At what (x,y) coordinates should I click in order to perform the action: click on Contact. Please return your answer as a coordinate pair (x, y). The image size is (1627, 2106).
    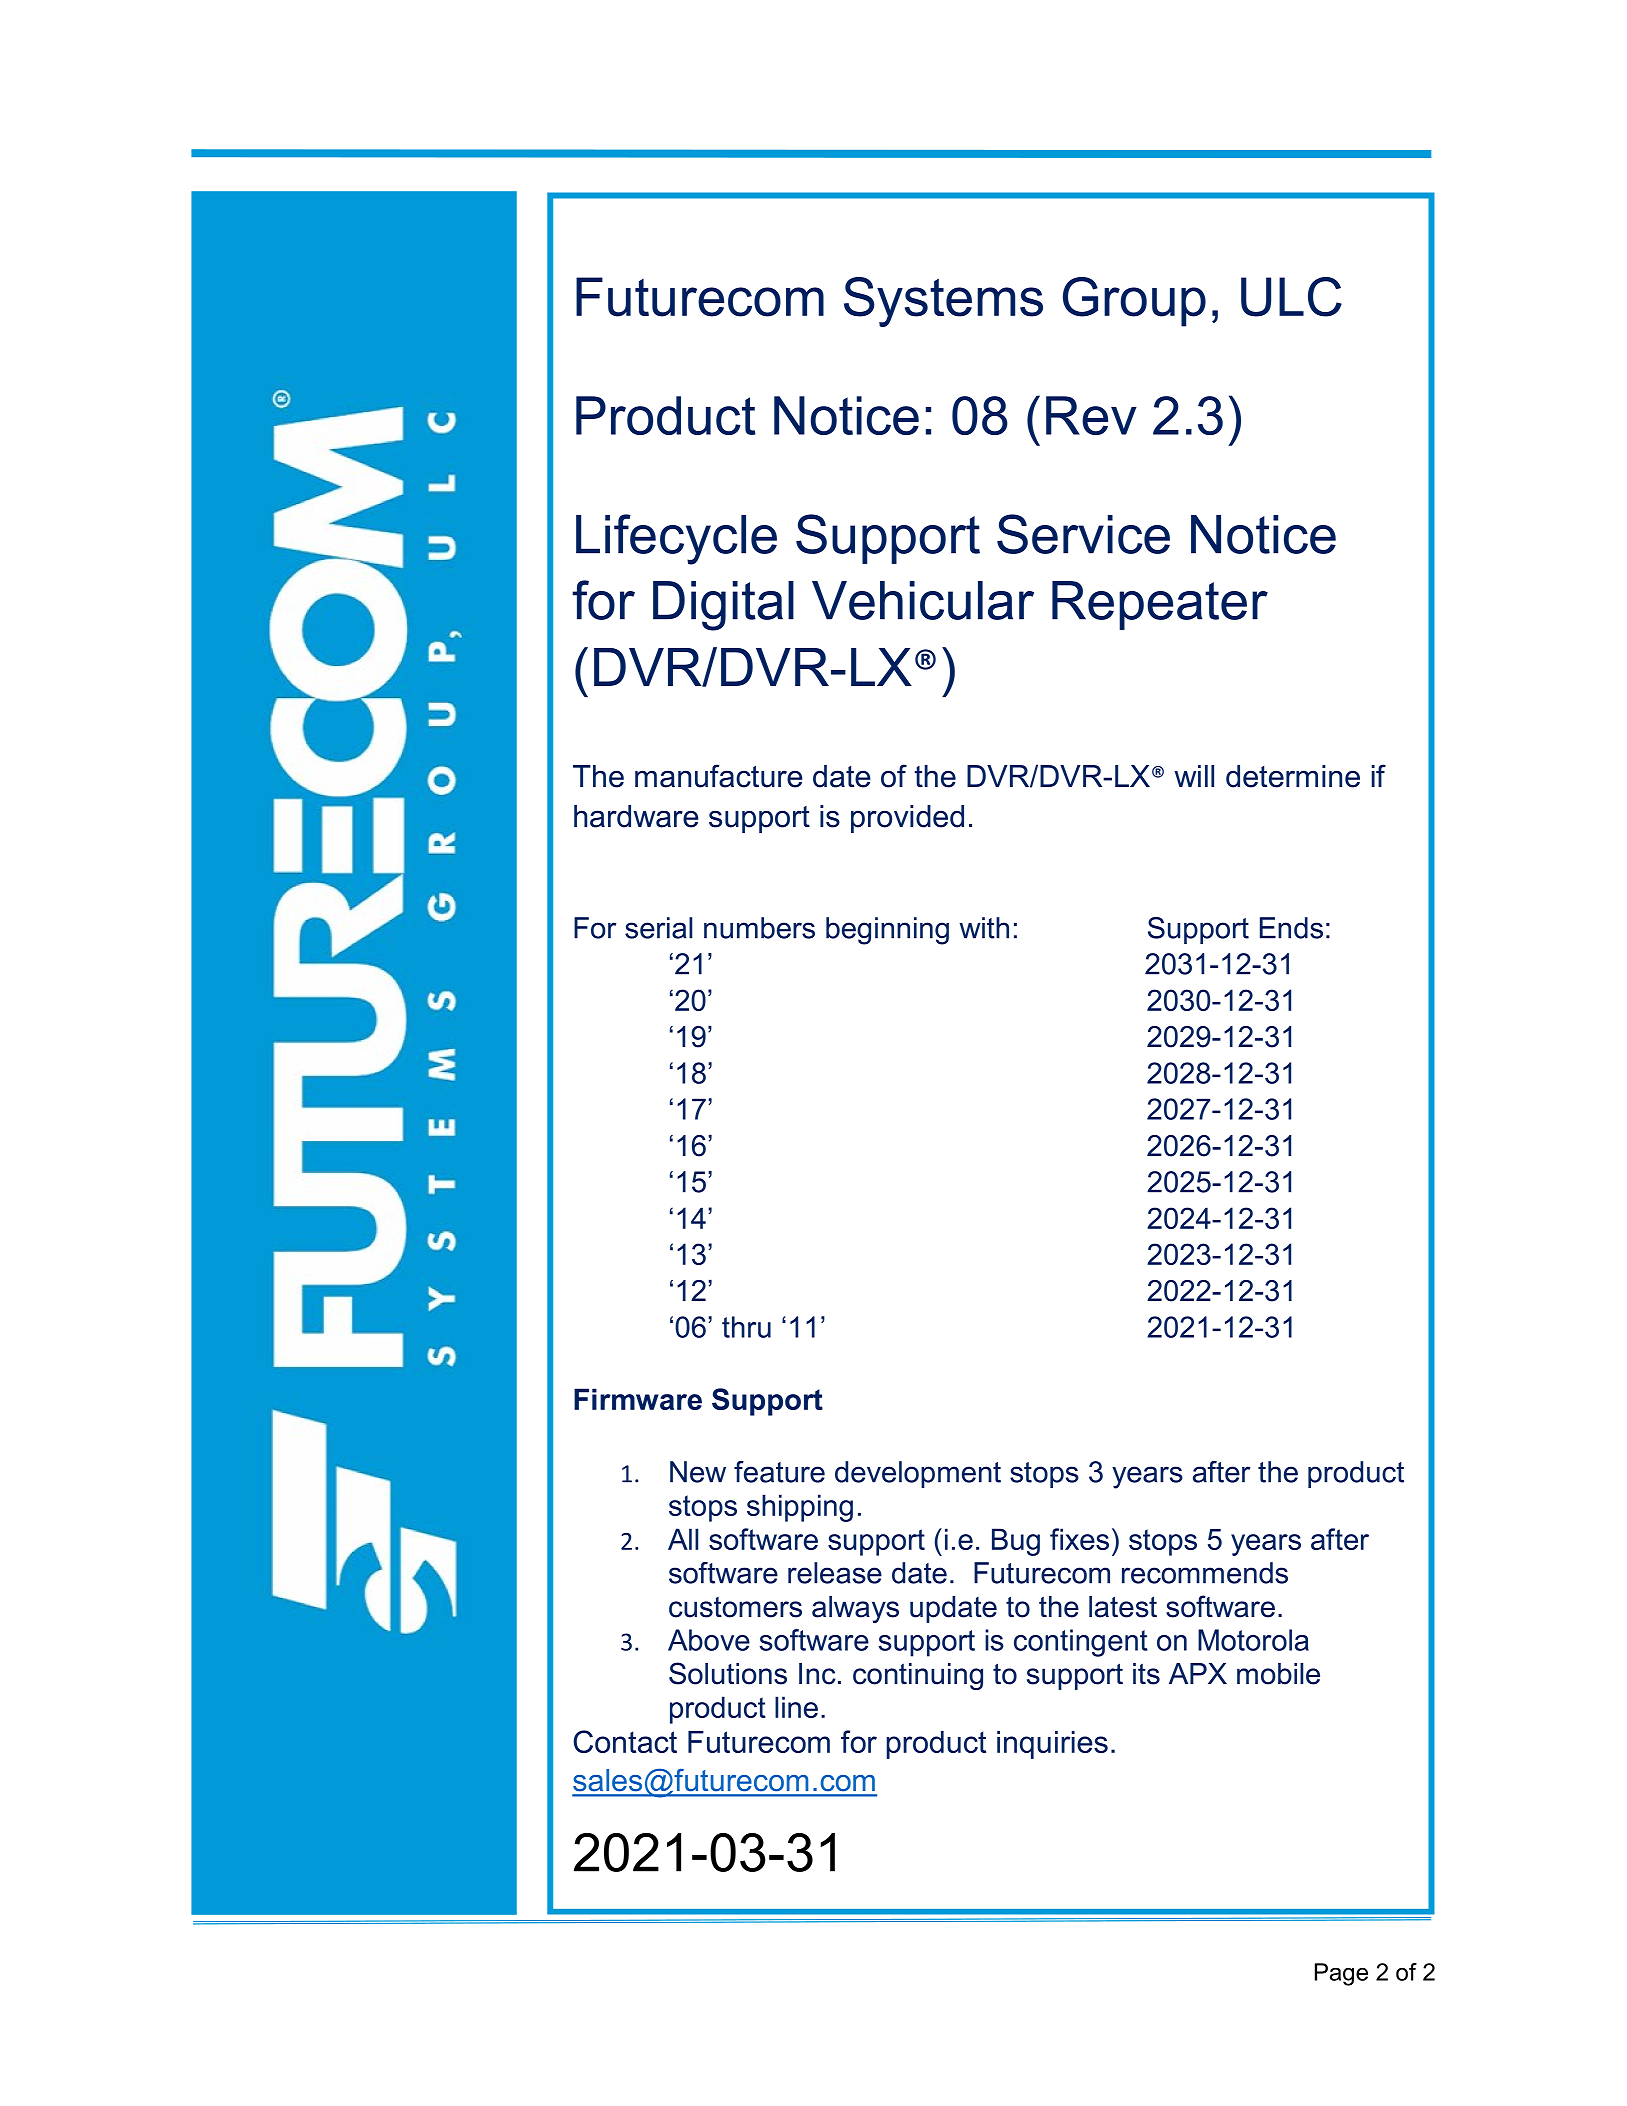
    Looking at the image, I should click on (625, 1741).
